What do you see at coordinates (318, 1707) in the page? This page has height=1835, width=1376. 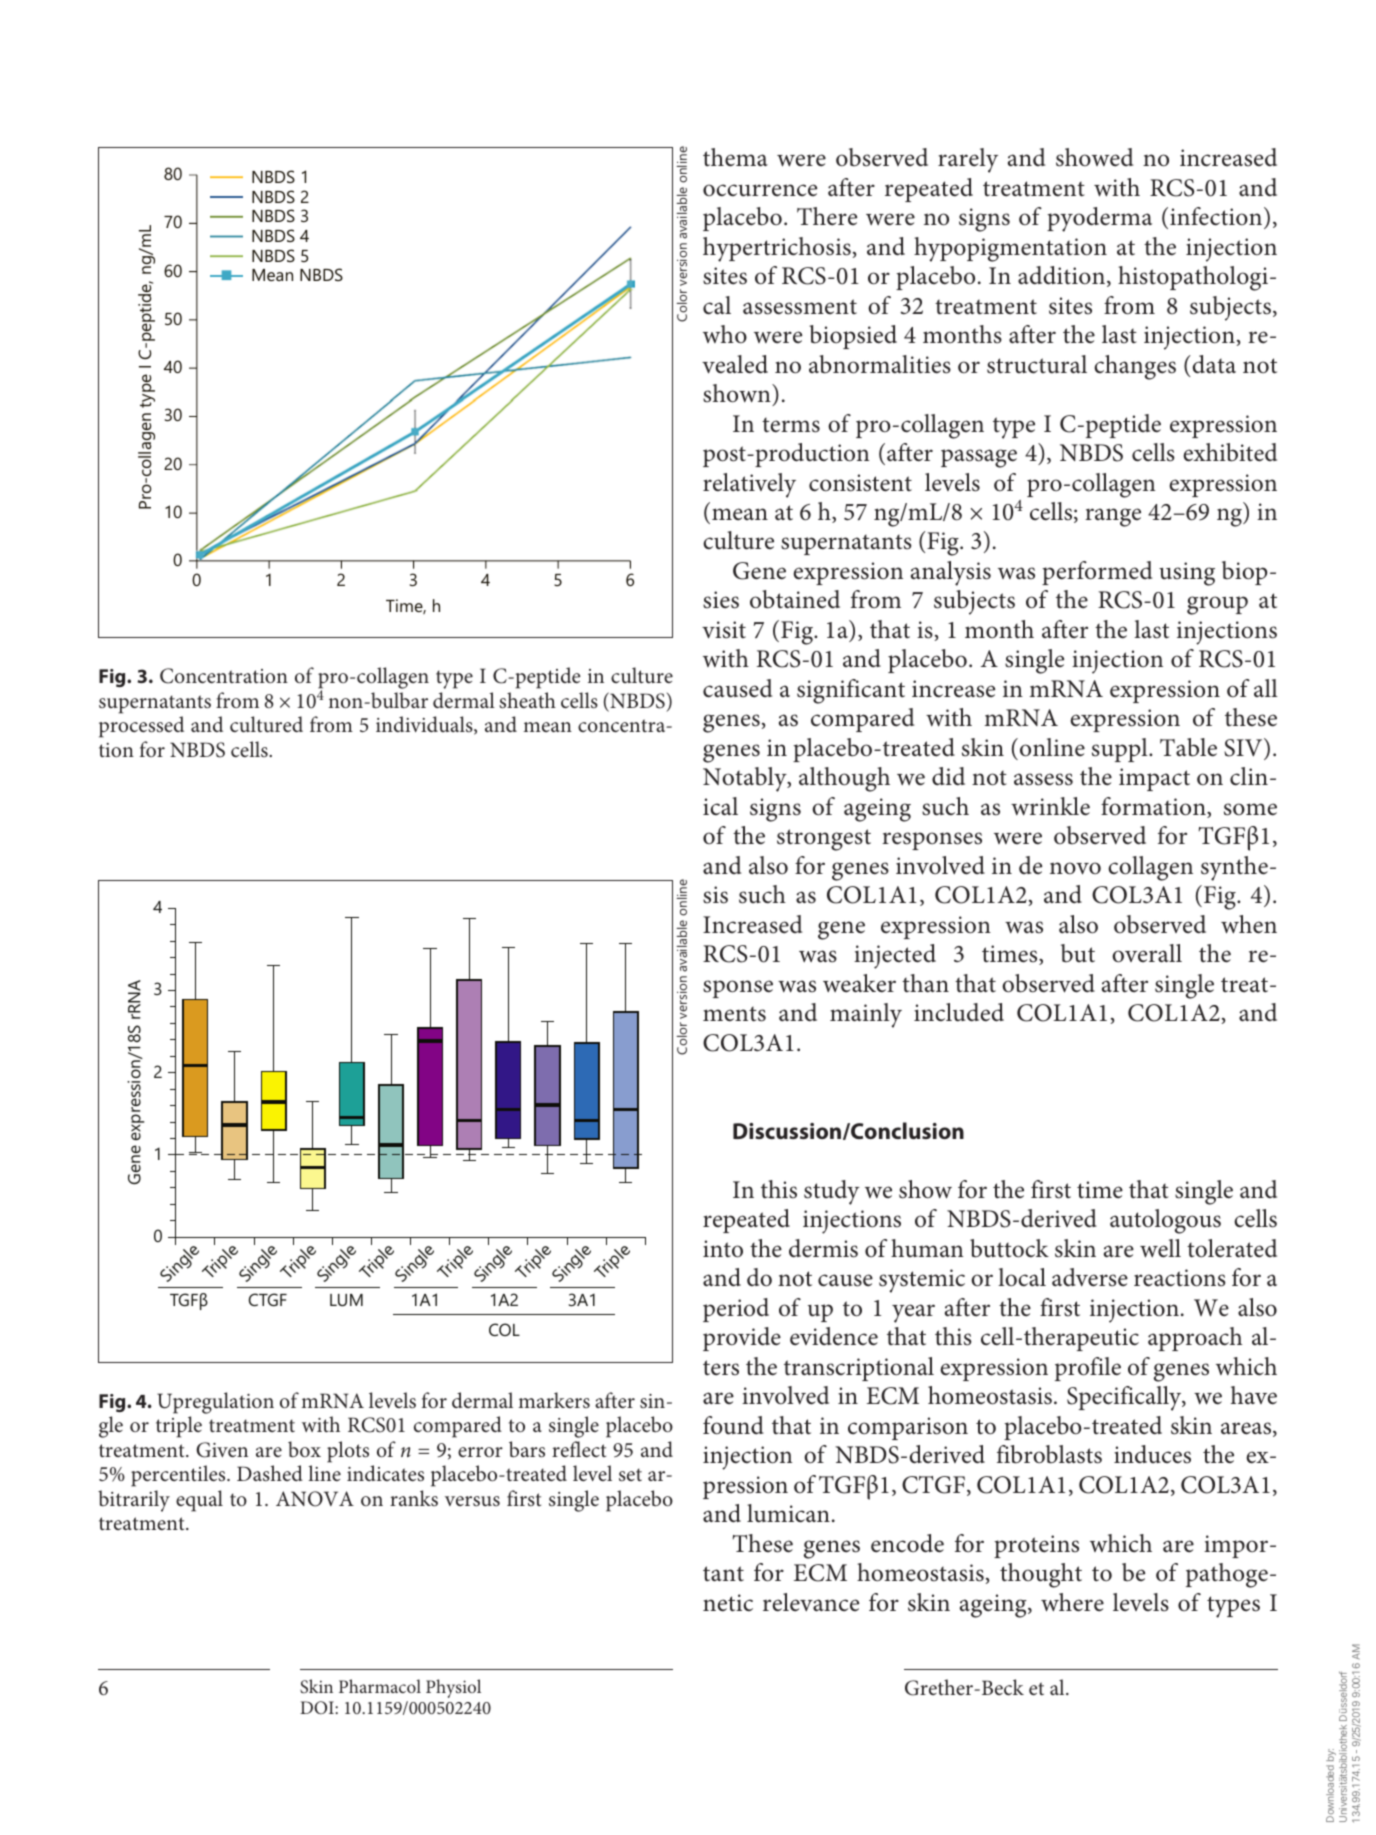 I see `DOI` at bounding box center [318, 1707].
